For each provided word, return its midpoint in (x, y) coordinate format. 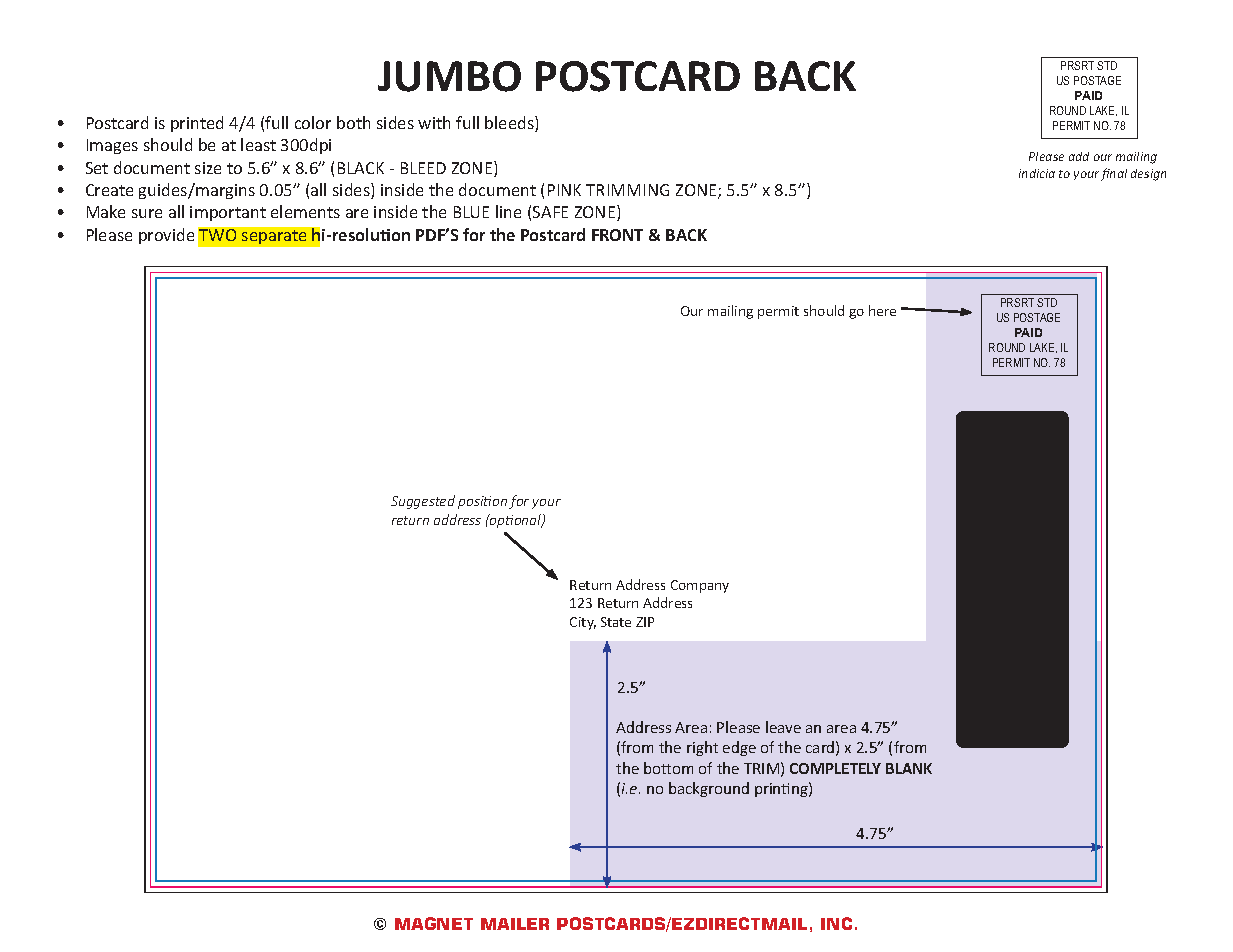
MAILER (515, 924)
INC (836, 923)
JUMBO (449, 76)
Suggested (423, 502)
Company (700, 586)
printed (197, 124)
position (482, 502)
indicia (1037, 173)
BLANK (909, 768)
